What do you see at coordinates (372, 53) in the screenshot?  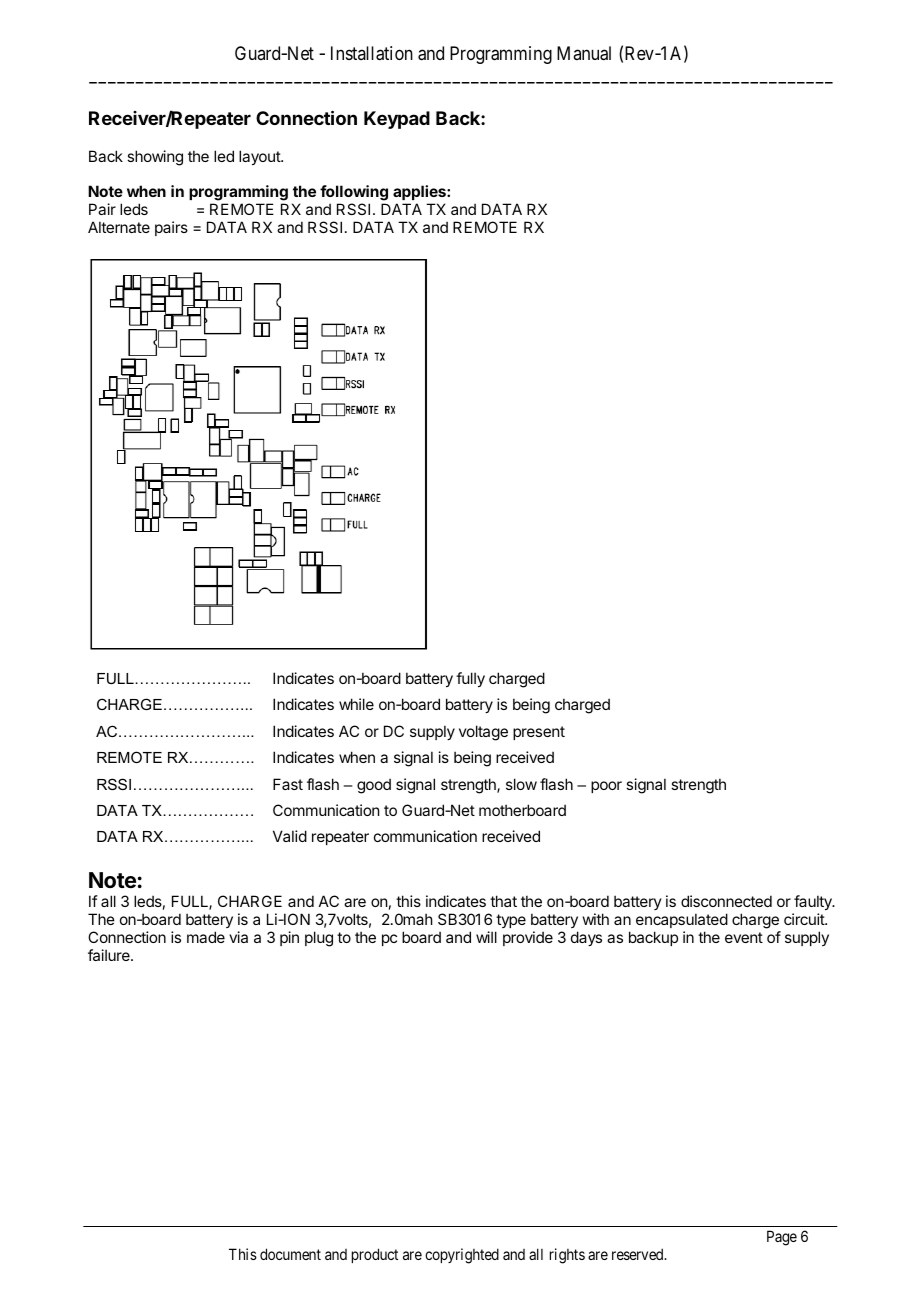 I see `Installation` at bounding box center [372, 53].
